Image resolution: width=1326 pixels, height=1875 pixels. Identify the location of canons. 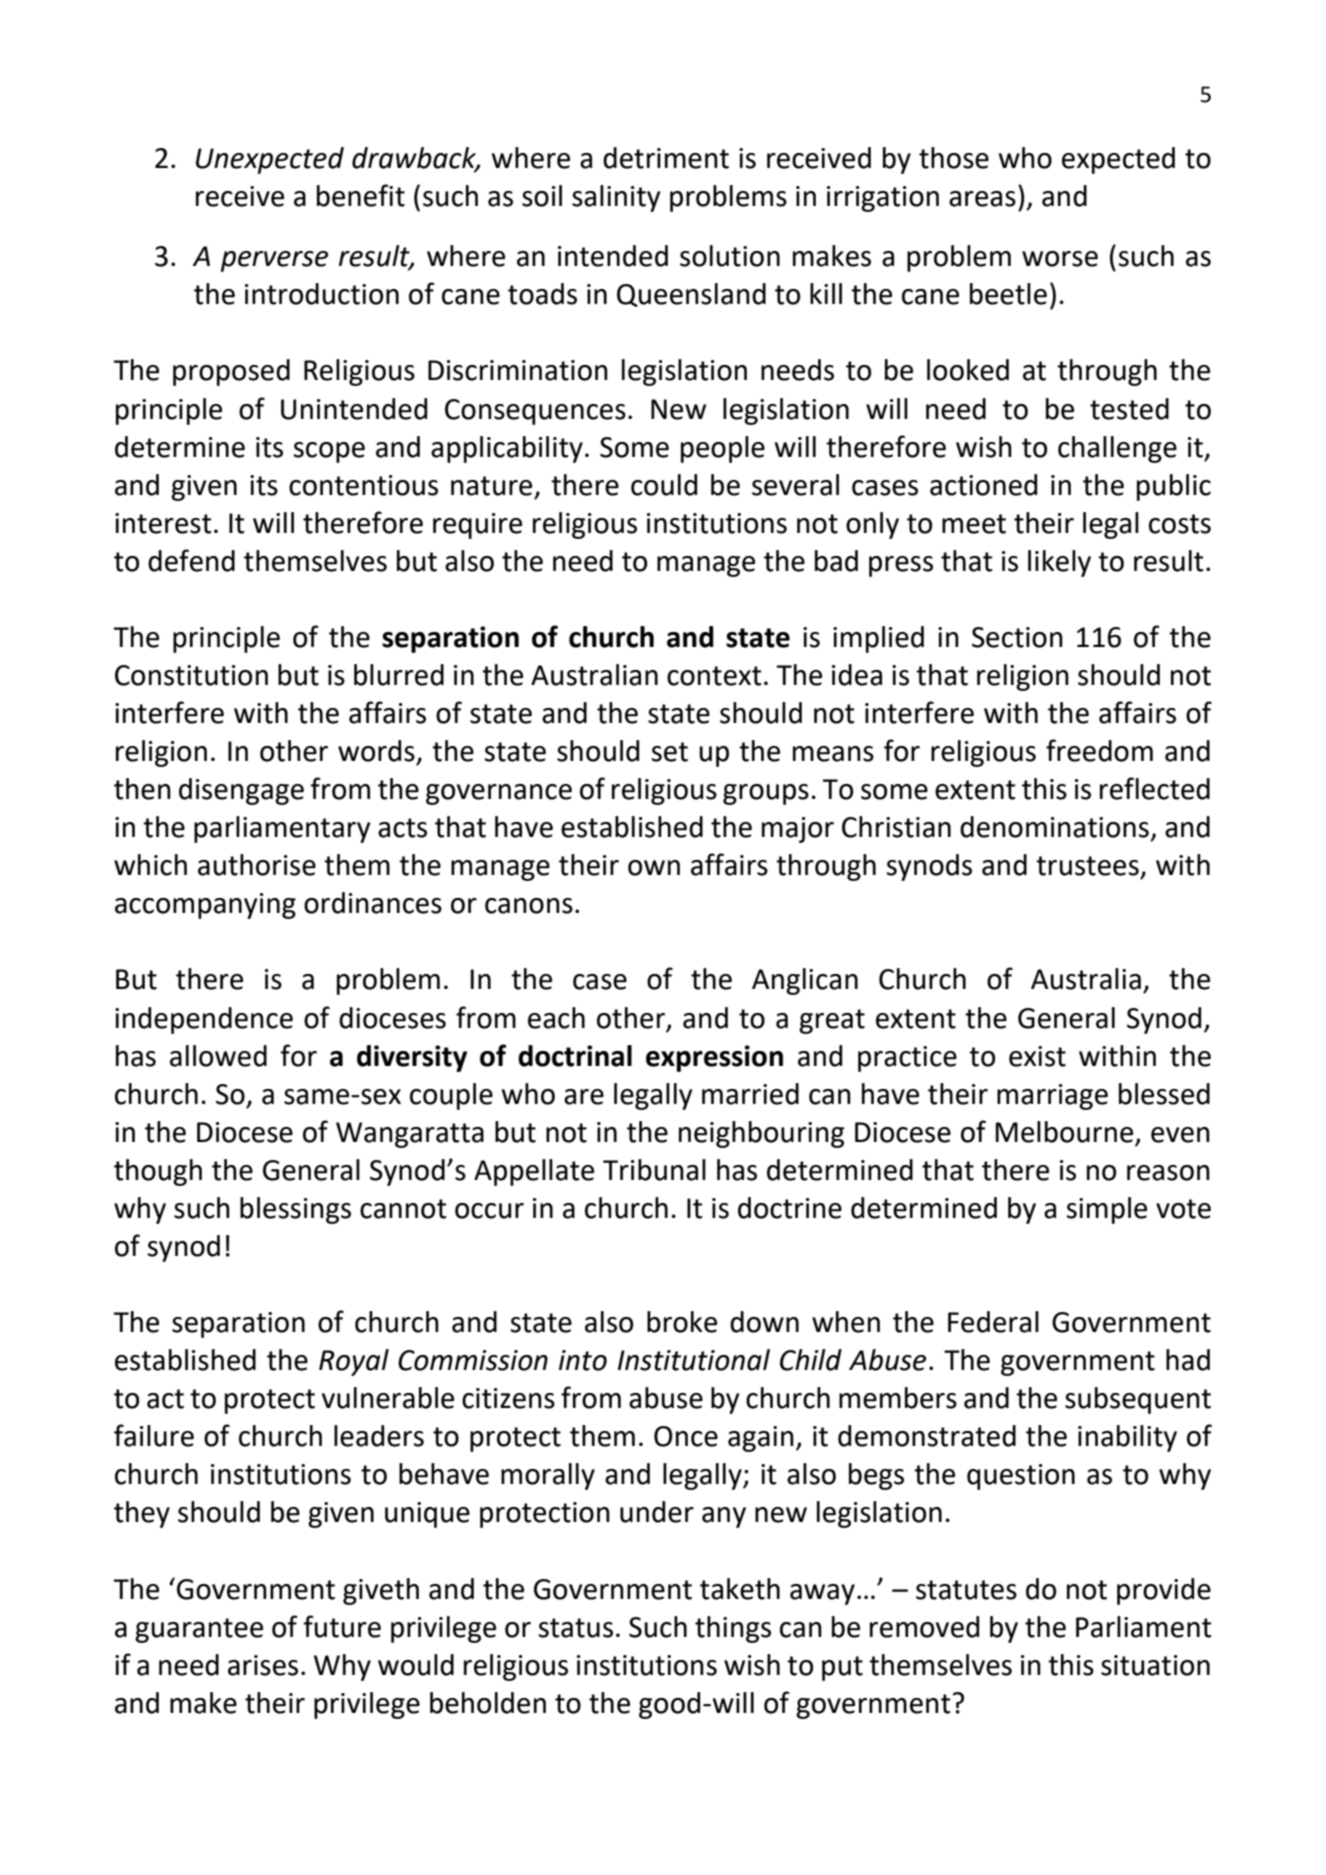
(529, 906).
